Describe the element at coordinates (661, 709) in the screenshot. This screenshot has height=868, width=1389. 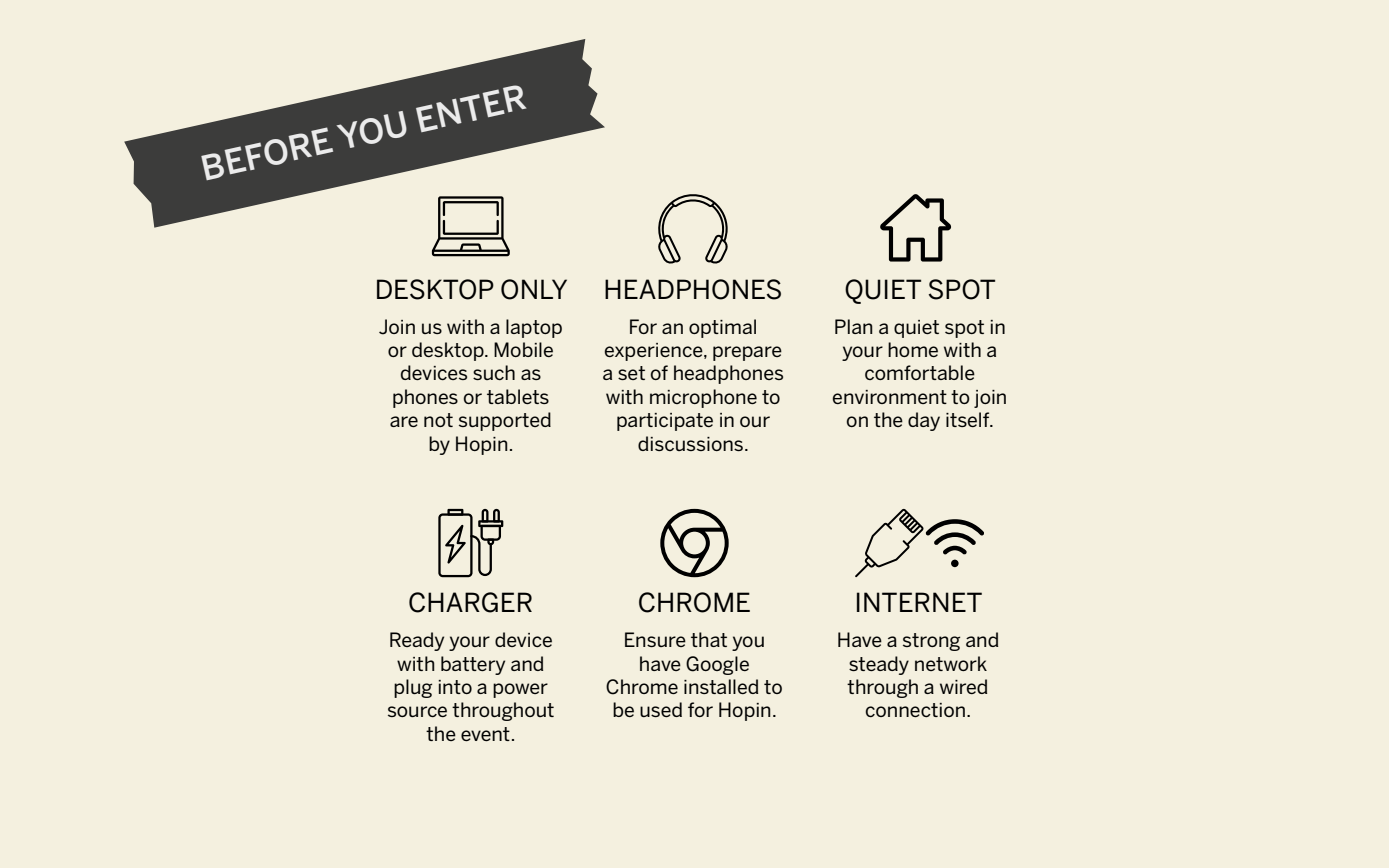
I see `used` at that location.
